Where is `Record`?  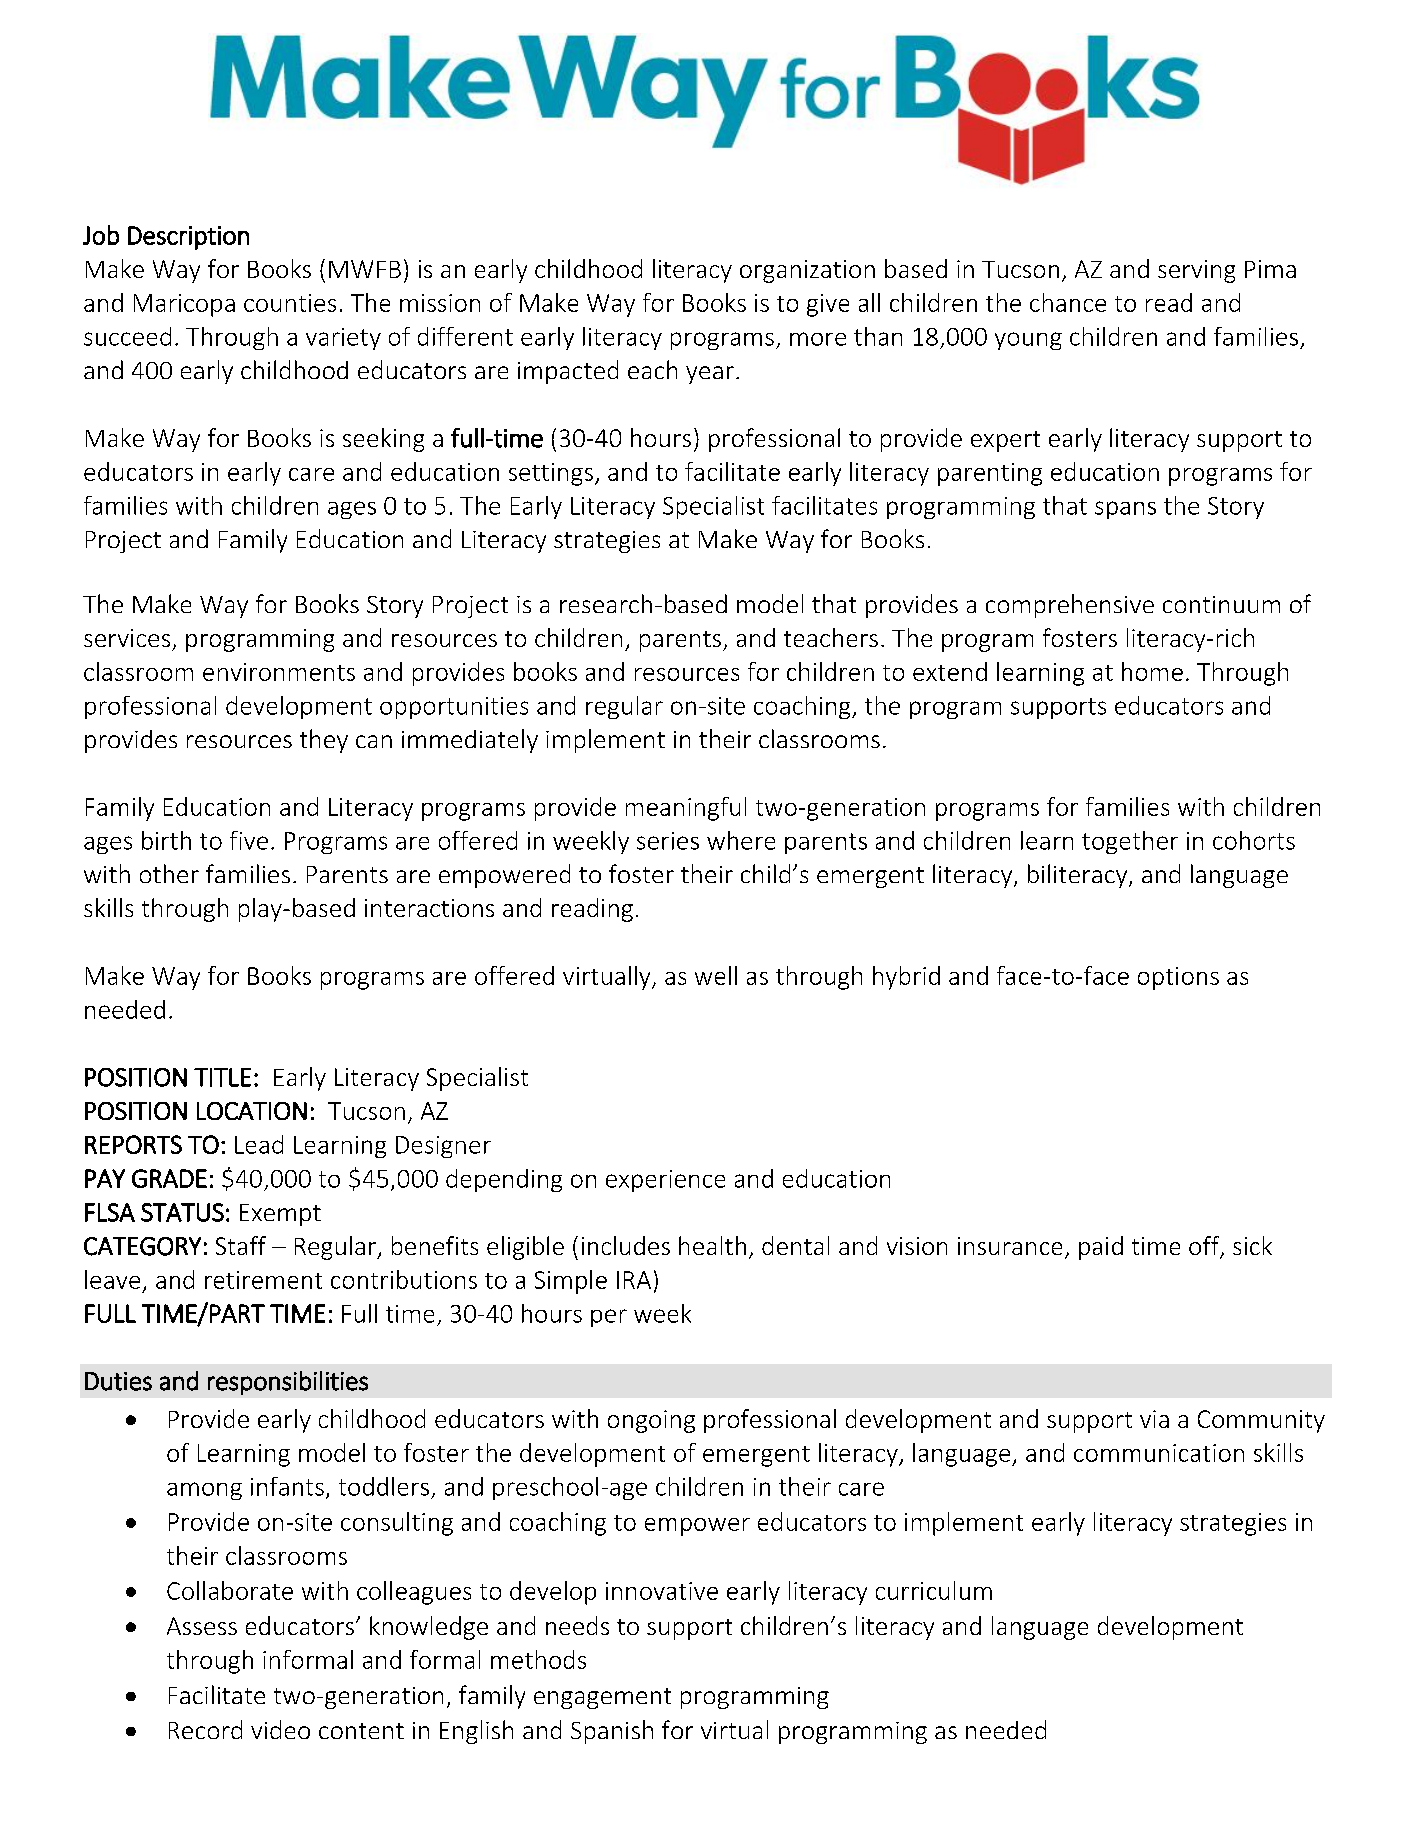
Record is located at coordinates (205, 1729).
